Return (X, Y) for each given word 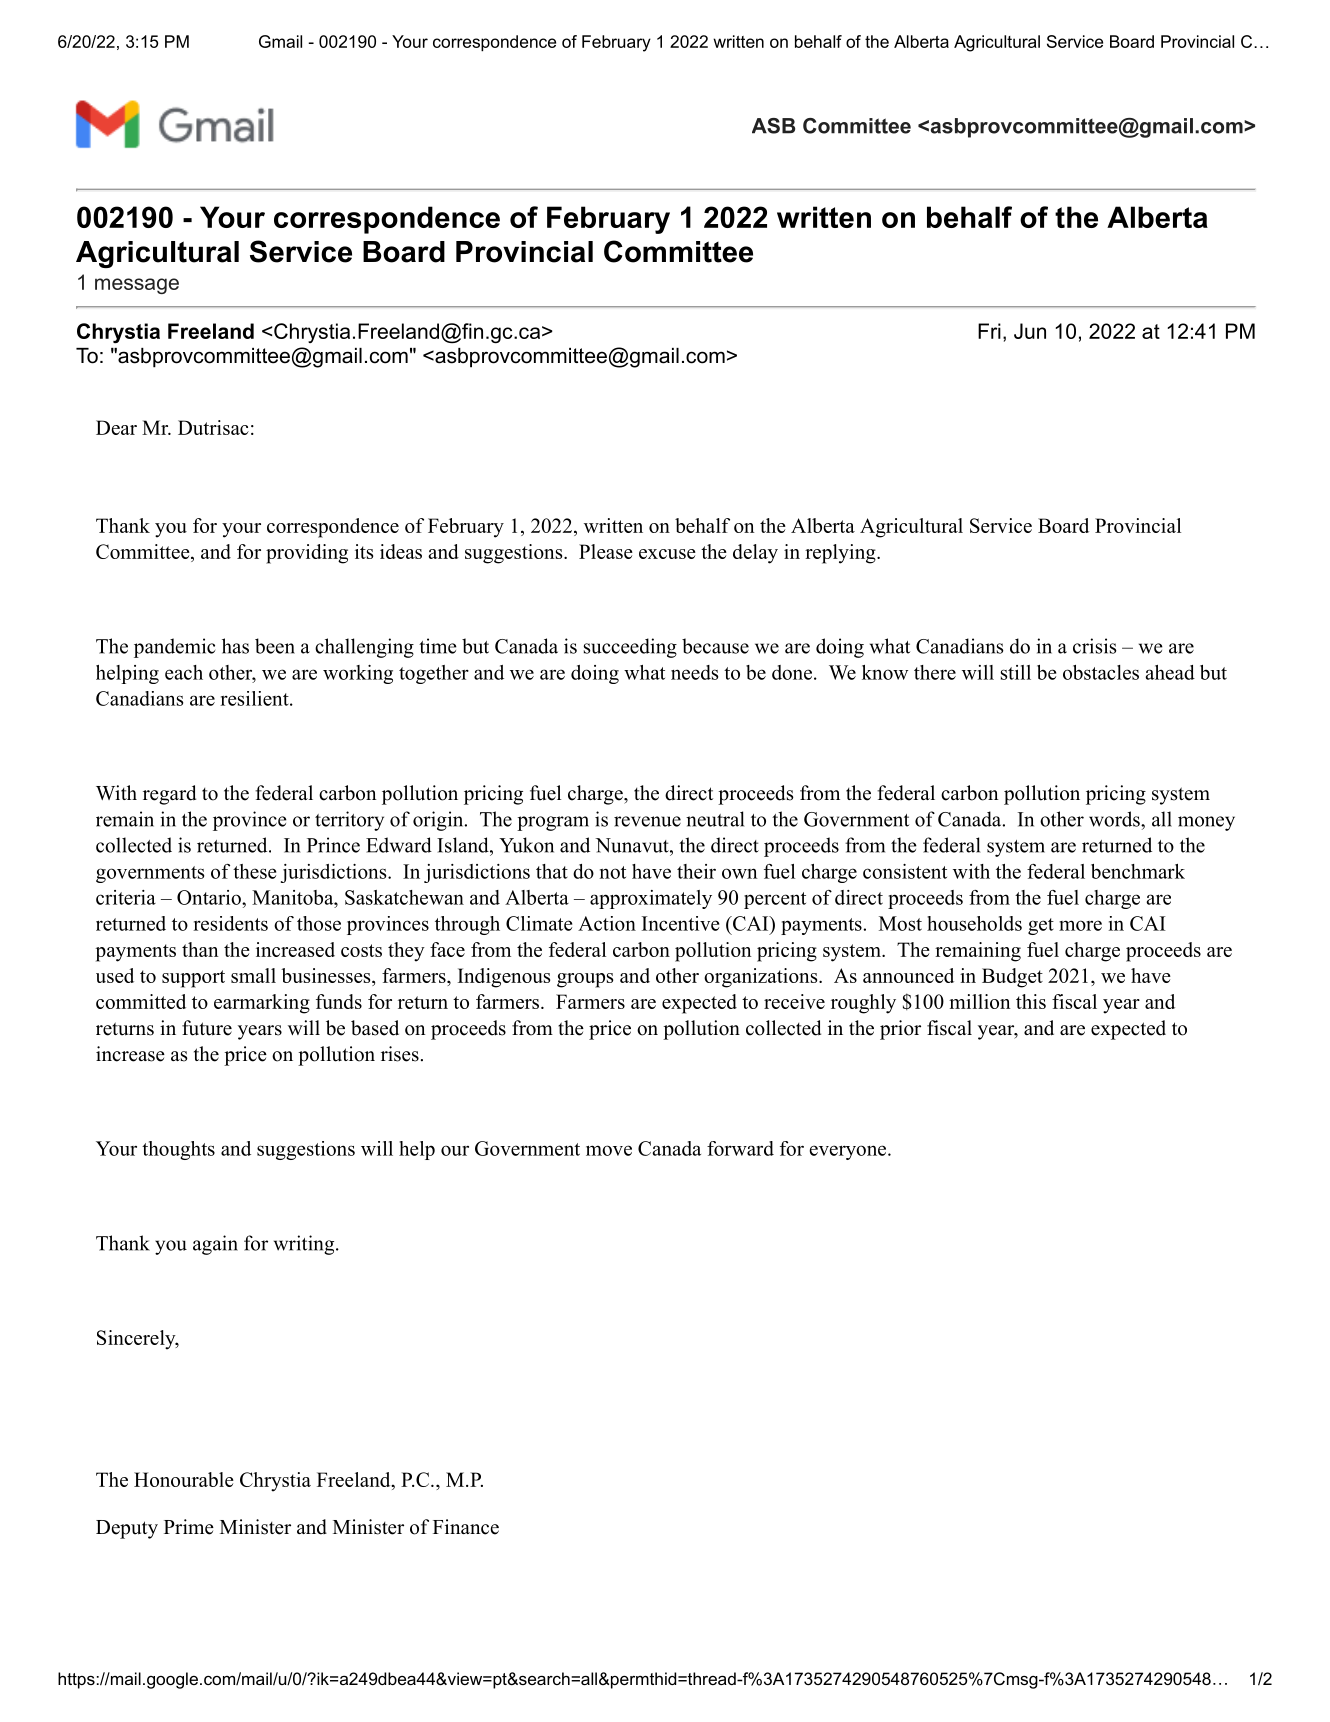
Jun (1030, 331)
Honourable (184, 1479)
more (1080, 925)
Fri (989, 331)
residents (230, 923)
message (137, 286)
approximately (651, 899)
